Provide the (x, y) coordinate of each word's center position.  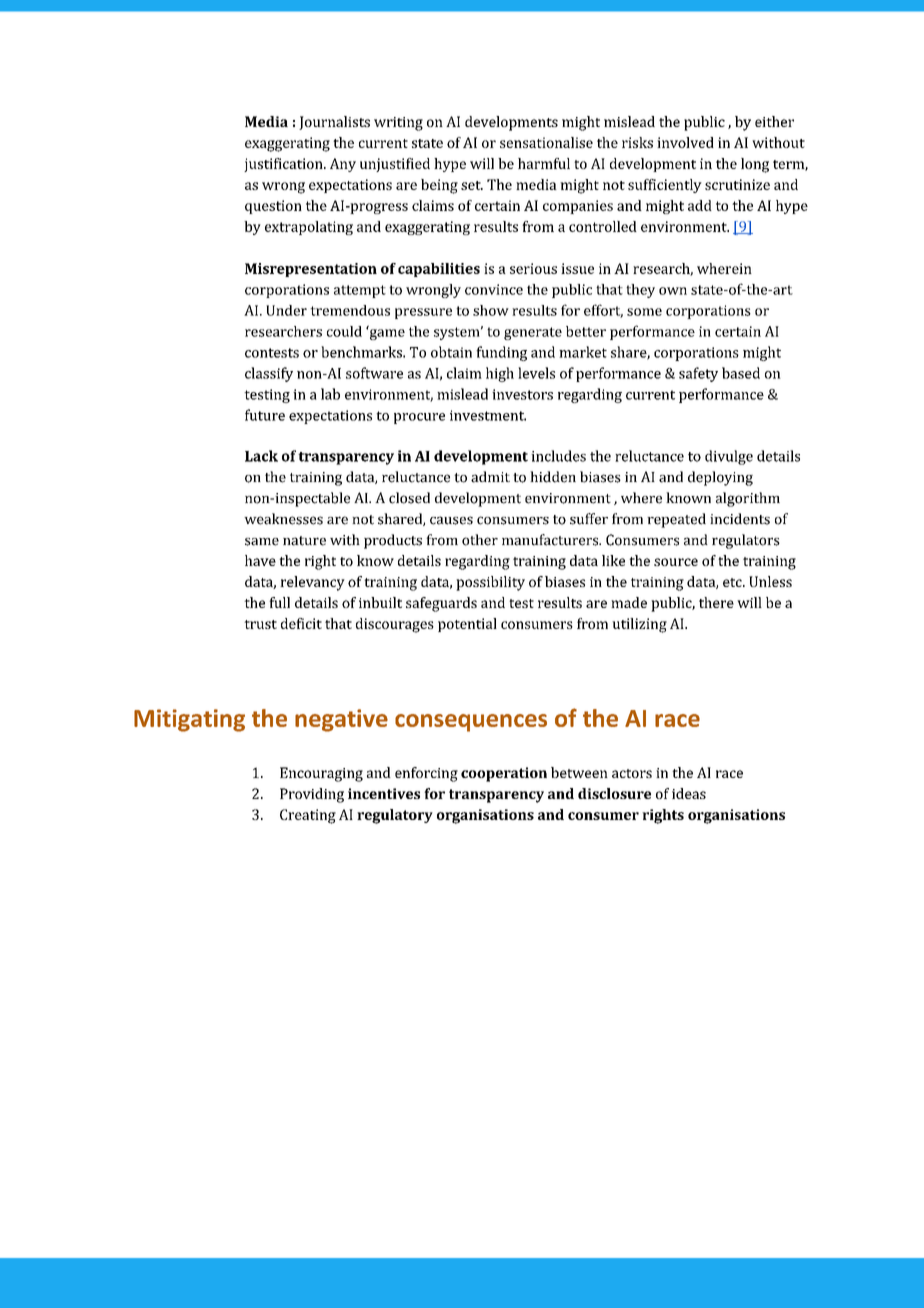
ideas (689, 793)
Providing (312, 795)
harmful (544, 163)
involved (685, 142)
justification (284, 165)
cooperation (504, 774)
